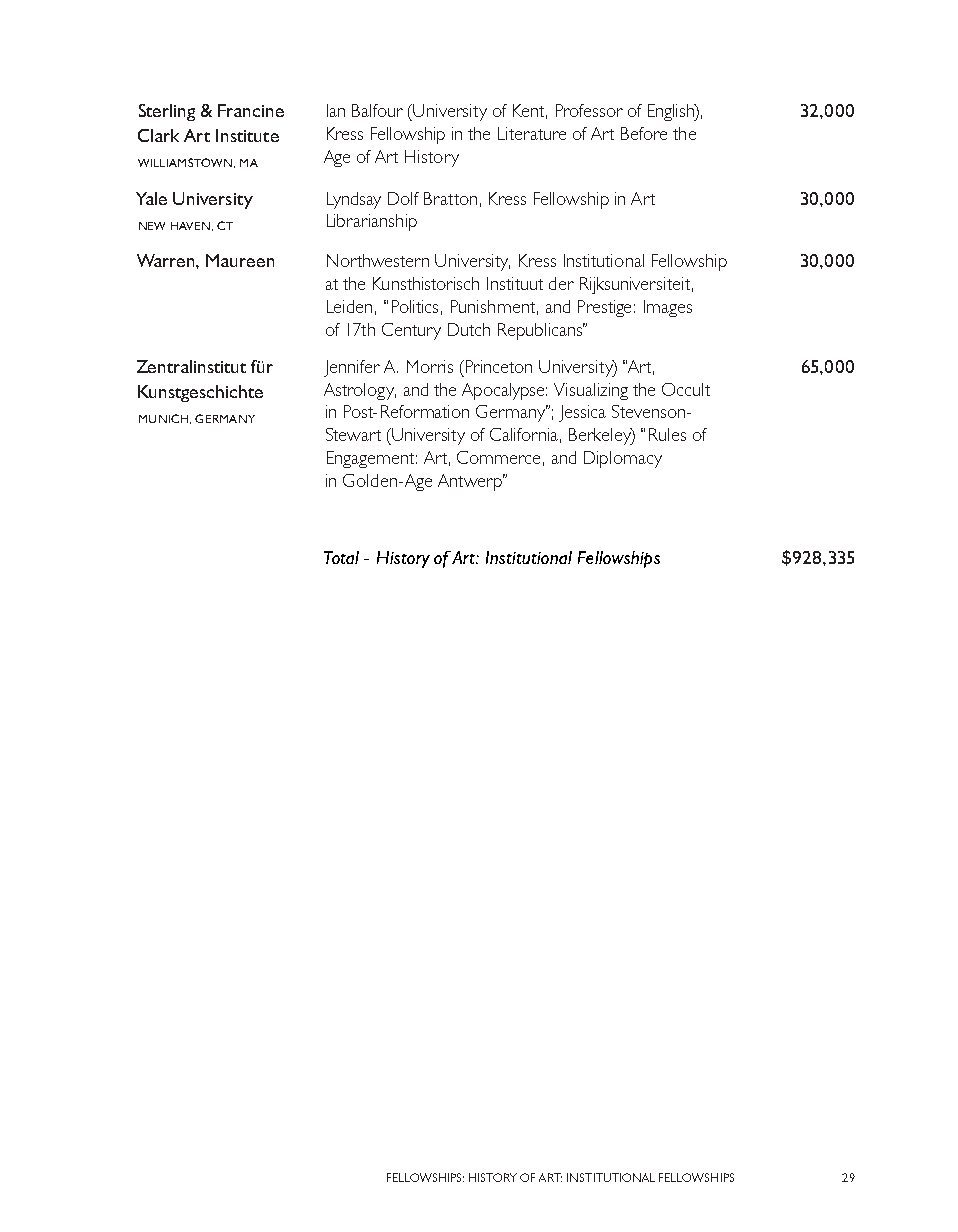 This screenshot has width=958, height=1232. Describe the element at coordinates (372, 222) in the screenshot. I see `Librarianship` at that location.
